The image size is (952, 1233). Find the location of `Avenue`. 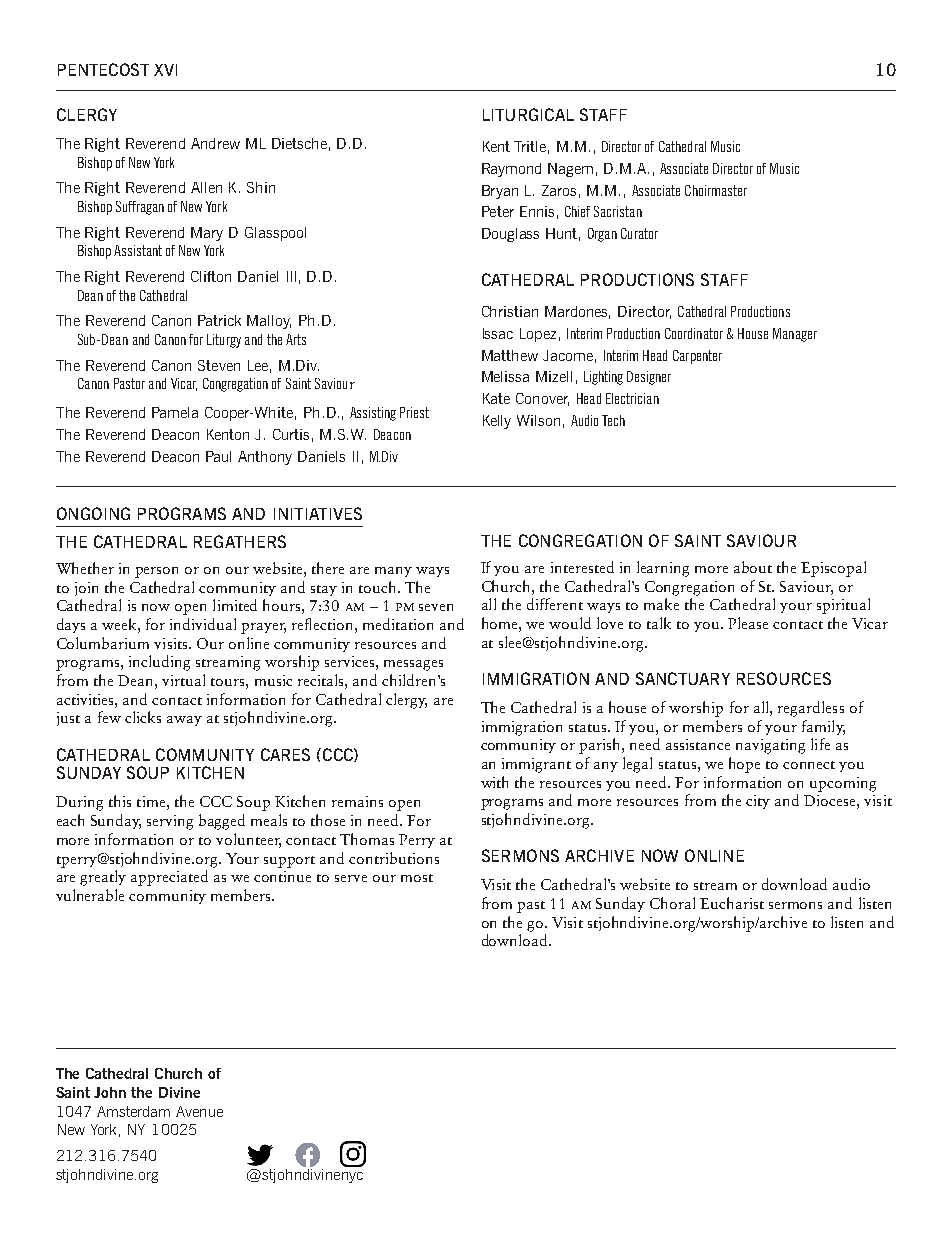

Avenue is located at coordinates (199, 1111).
